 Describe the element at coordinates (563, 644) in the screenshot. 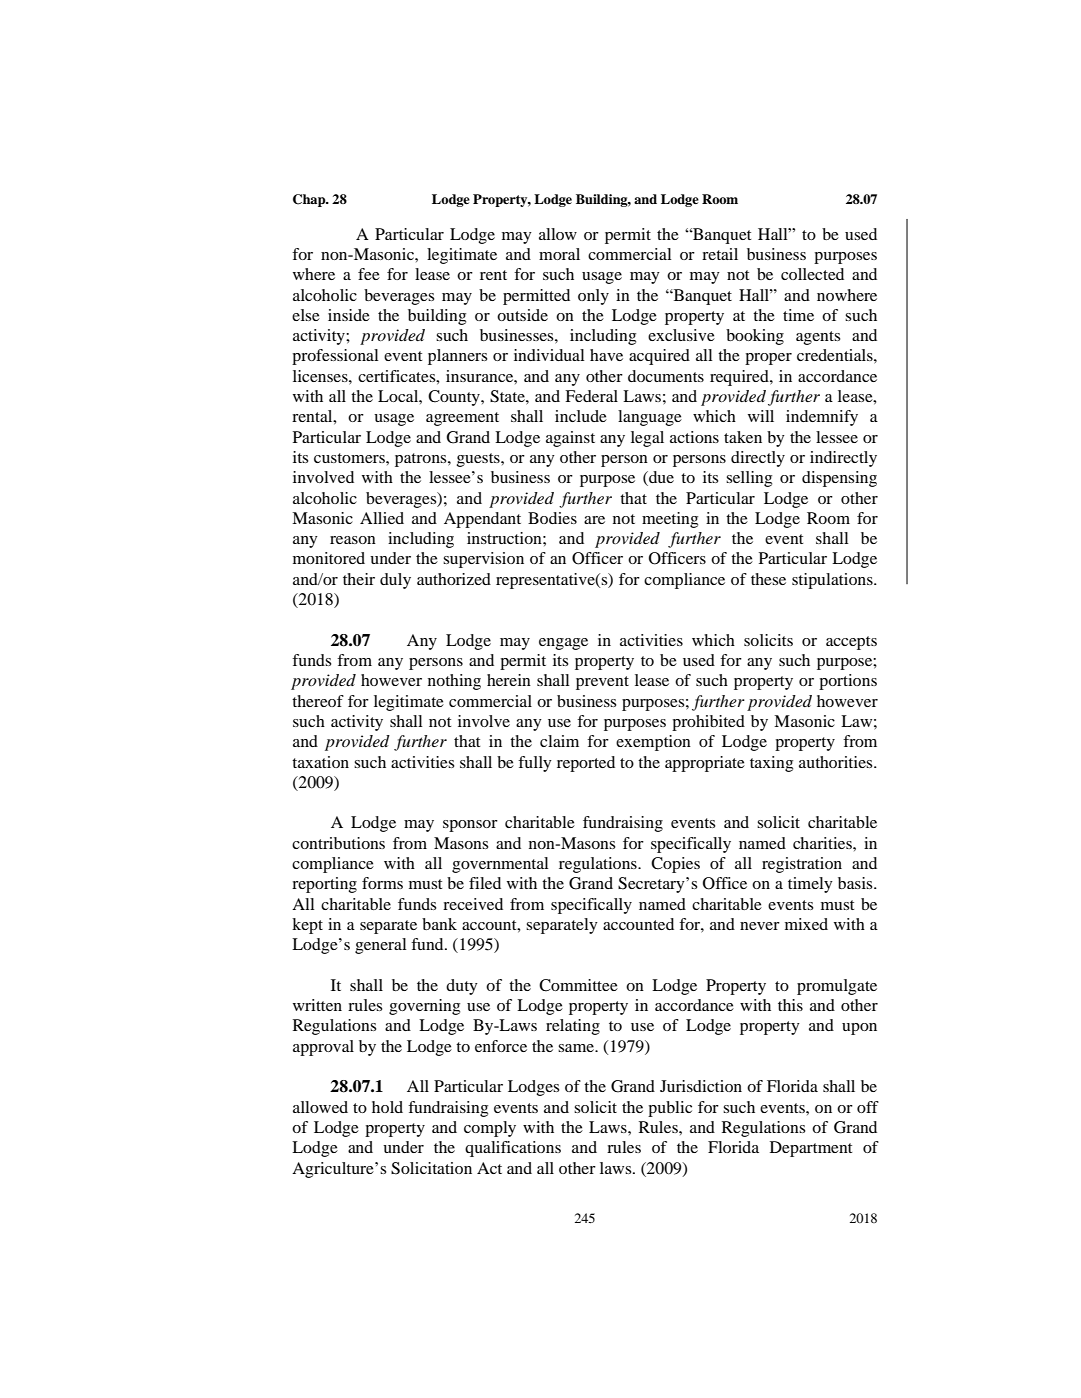

I see `engage` at that location.
